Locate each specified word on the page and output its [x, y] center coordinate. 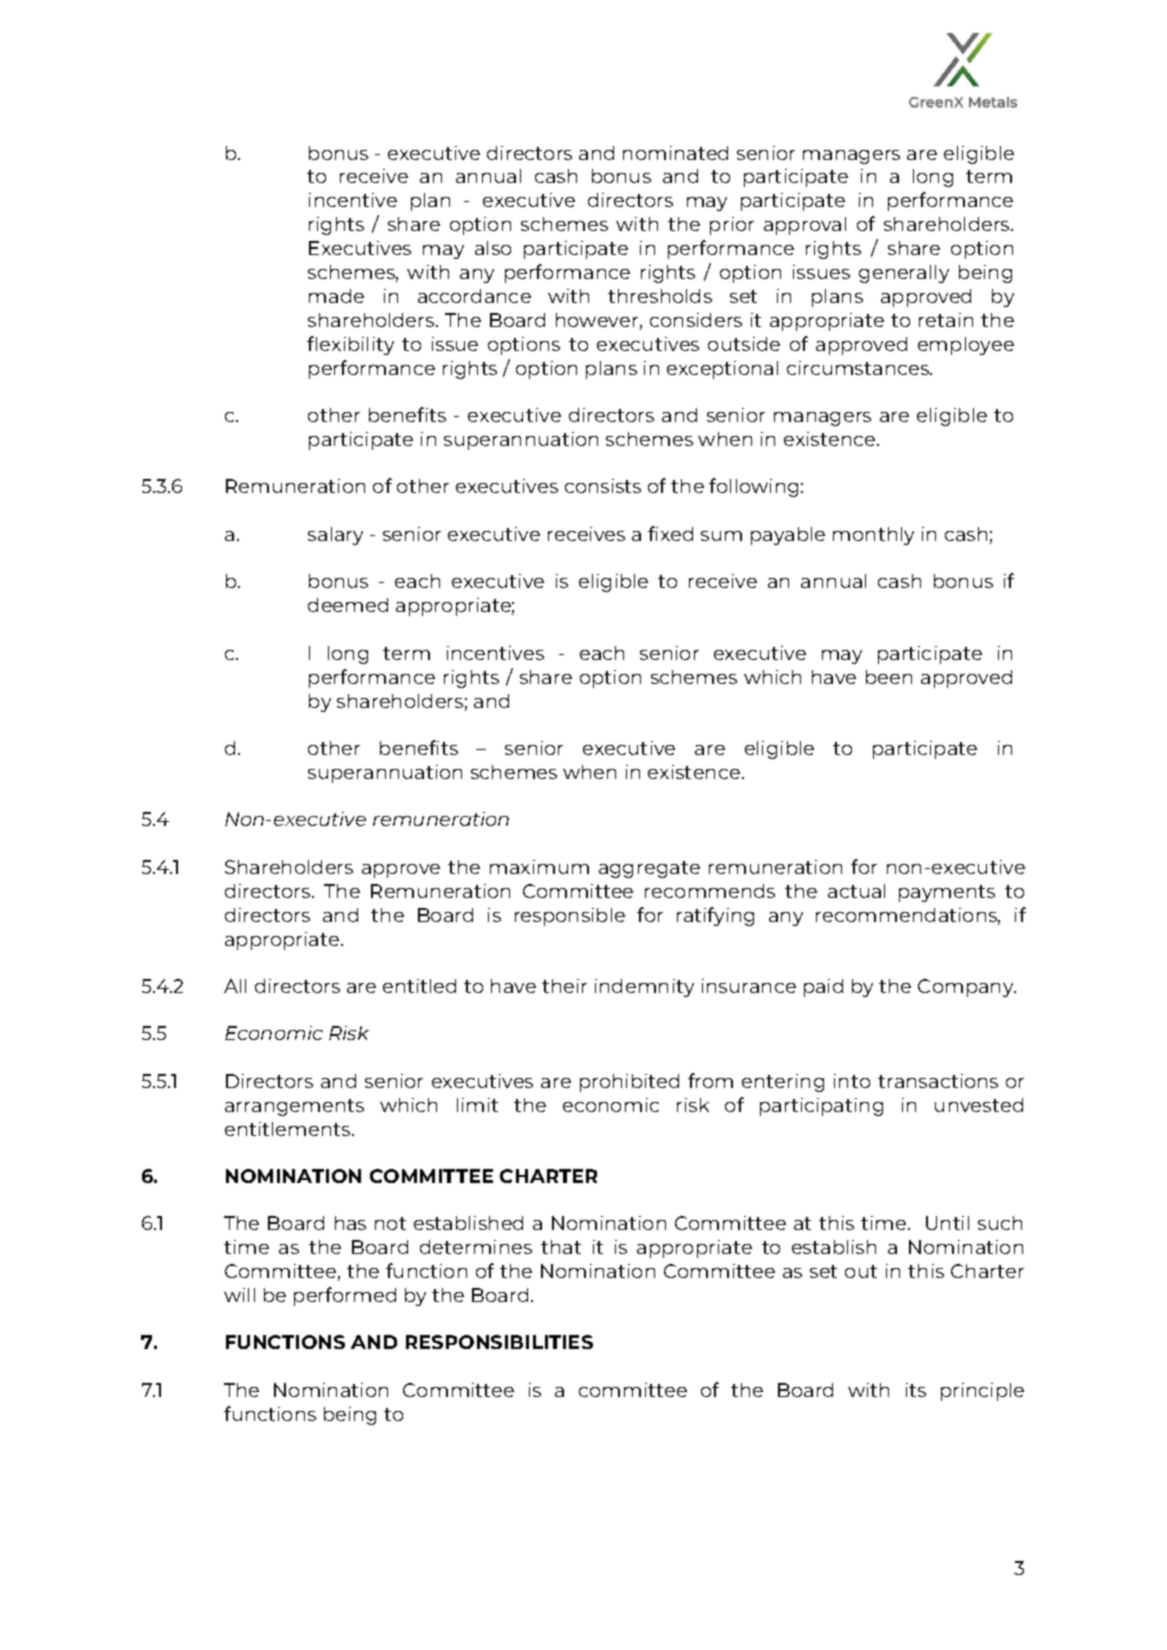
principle [982, 1392]
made [336, 296]
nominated [675, 153]
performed [345, 1296]
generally [904, 274]
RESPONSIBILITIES [499, 1342]
